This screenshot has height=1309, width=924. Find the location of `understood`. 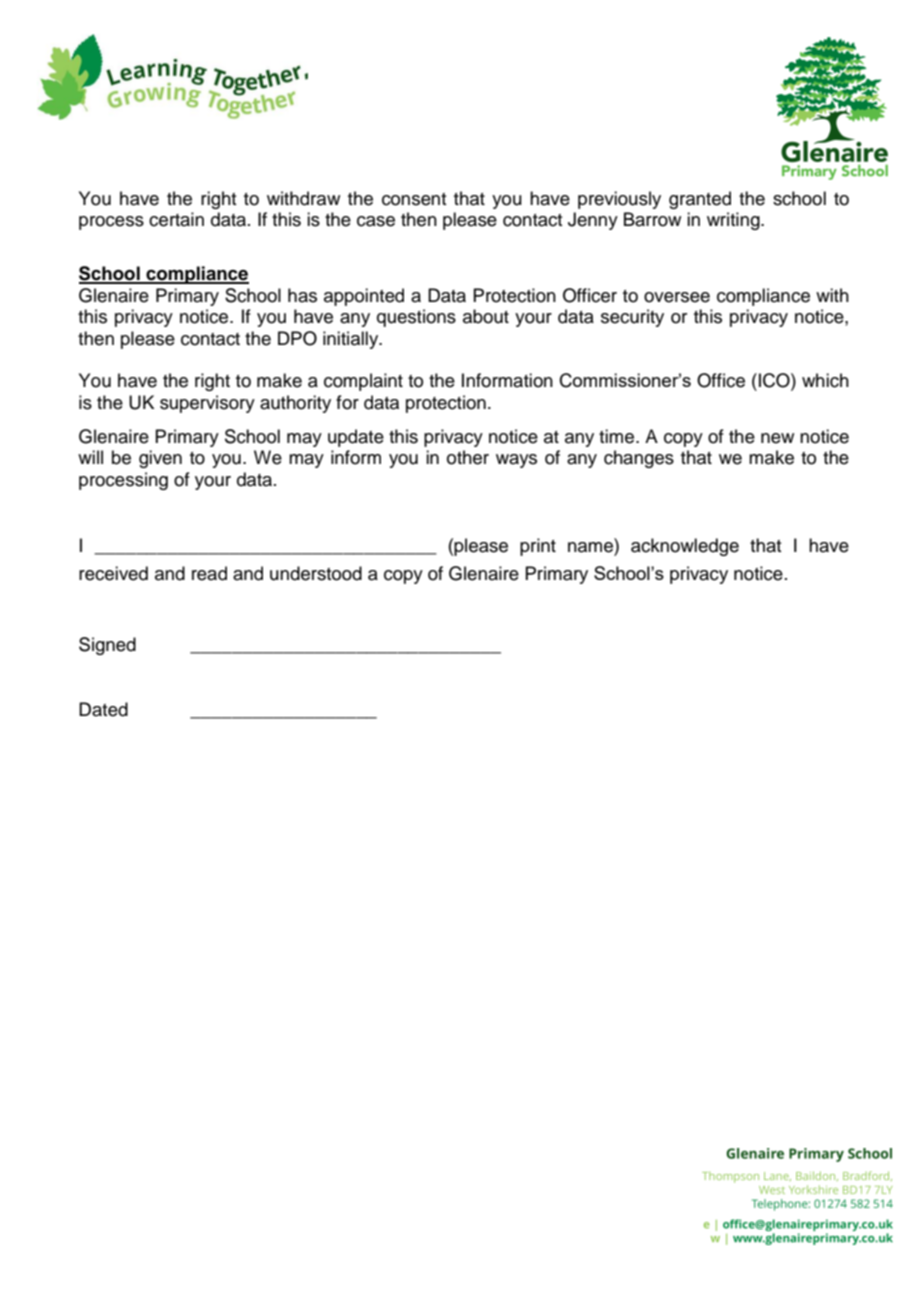

understood is located at coordinates (316, 573).
